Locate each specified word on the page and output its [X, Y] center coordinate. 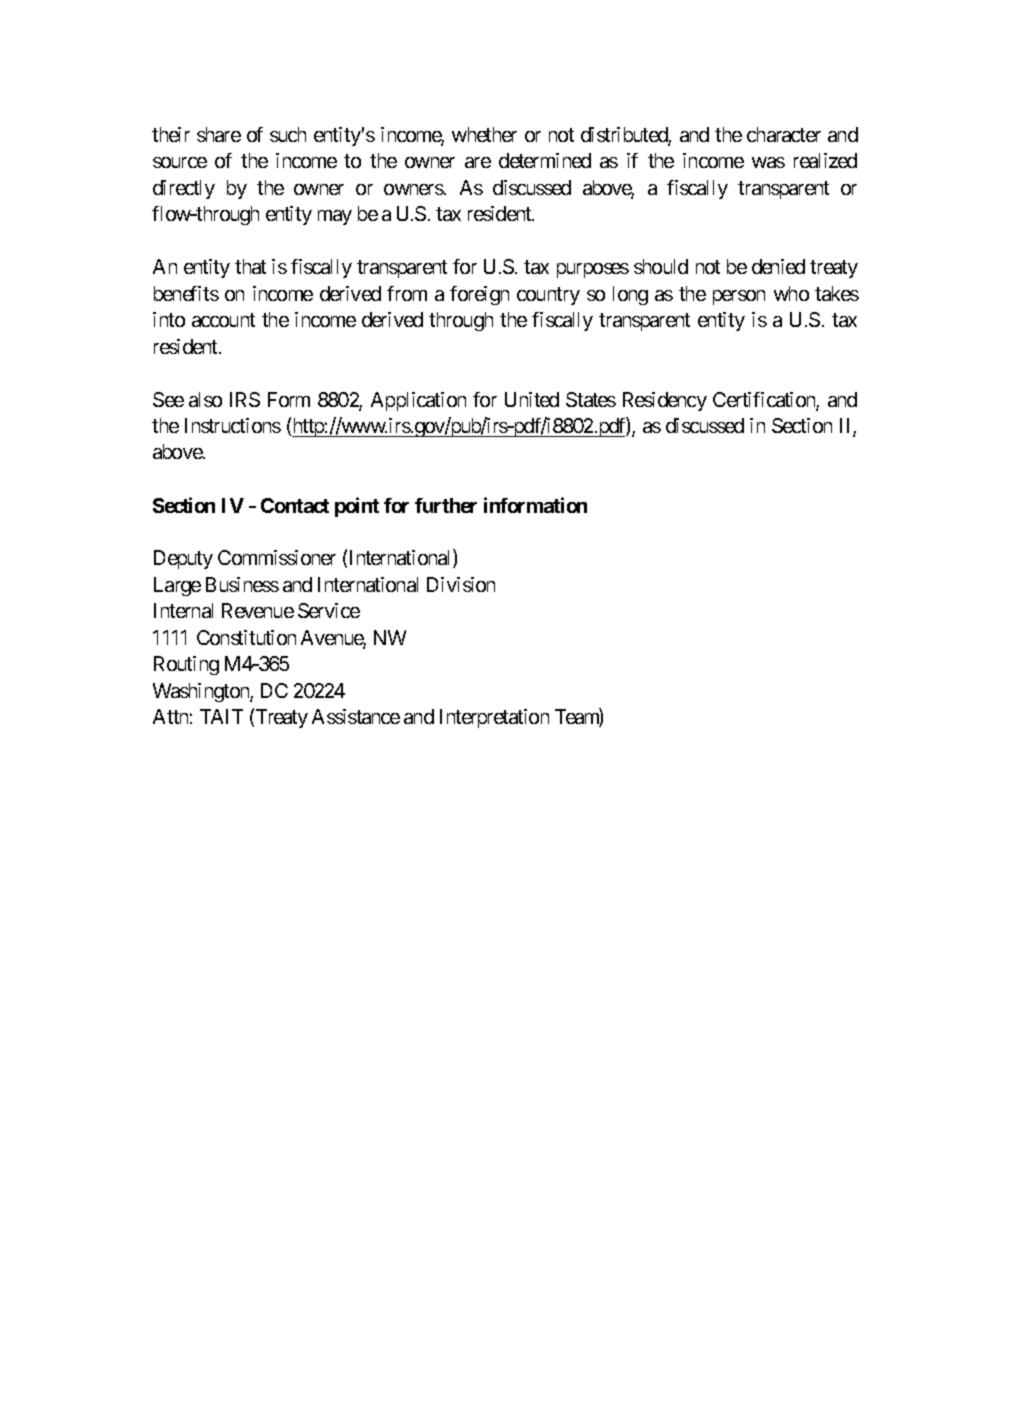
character [784, 134]
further [446, 505]
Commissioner [277, 557]
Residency [665, 401]
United [532, 399]
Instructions [233, 425]
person [739, 297]
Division [461, 584]
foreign [479, 295]
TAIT [221, 716]
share [219, 134]
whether [484, 134]
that [250, 266]
